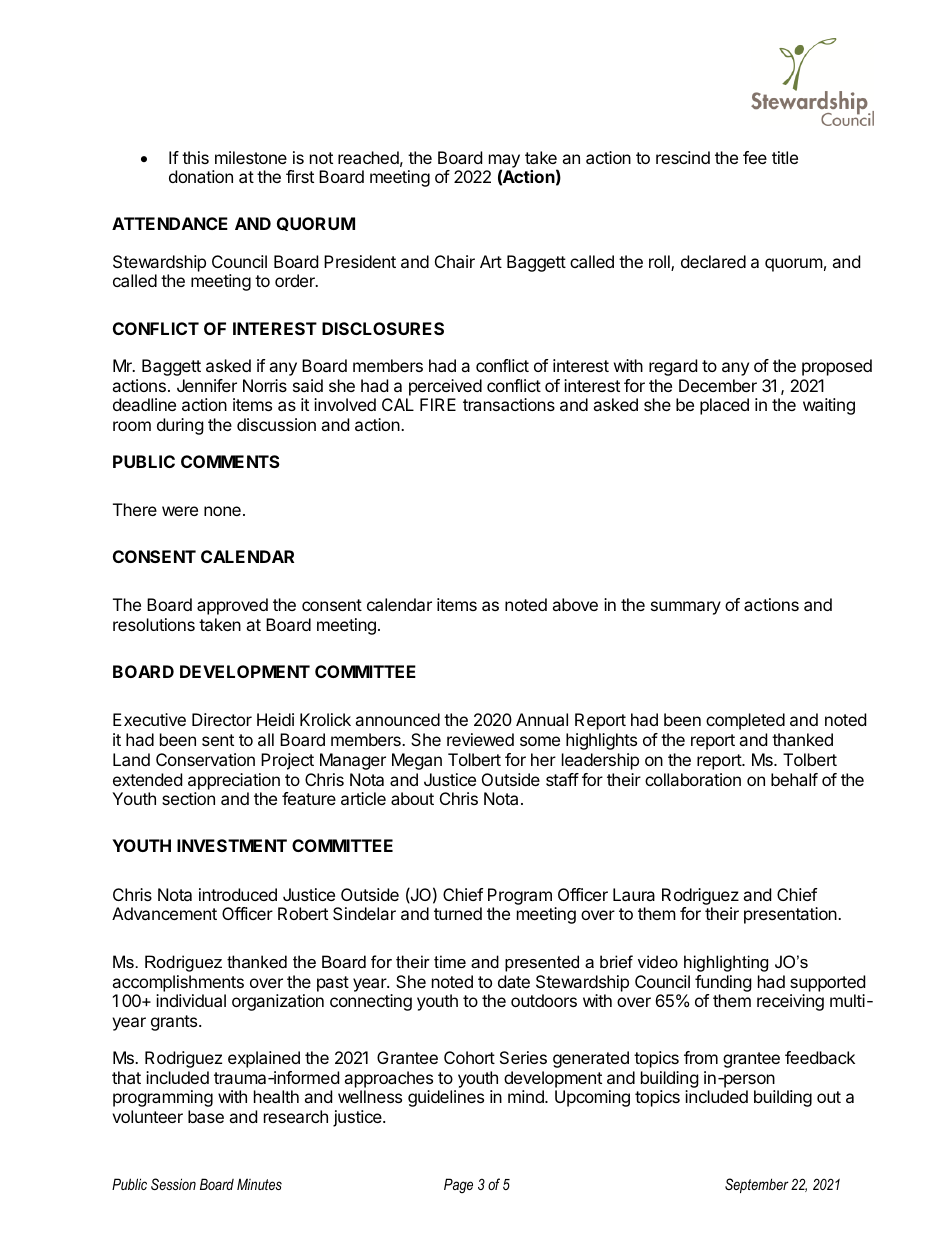 The width and height of the screenshot is (952, 1233). I want to click on September, so click(757, 1185).
